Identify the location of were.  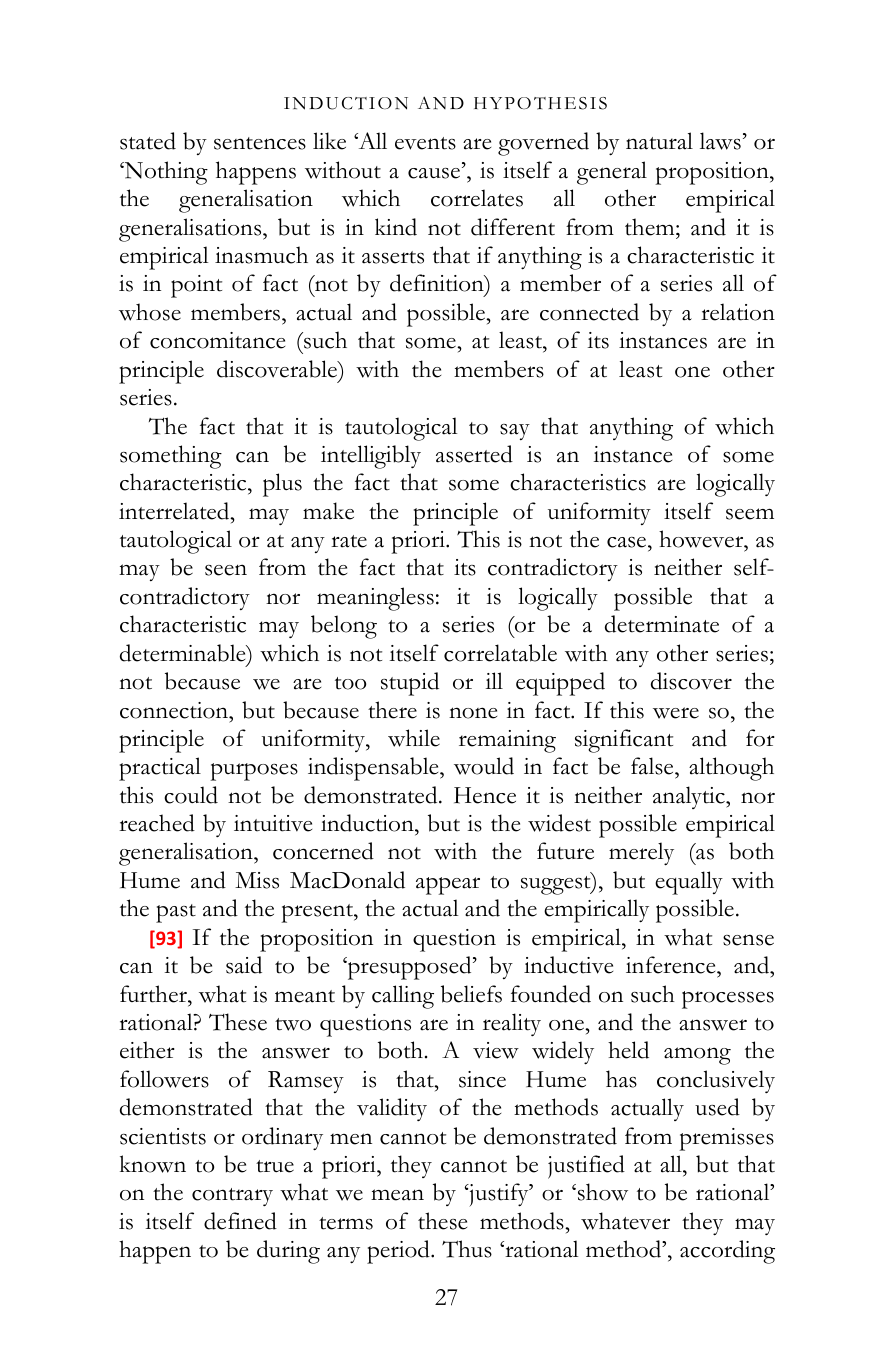
(676, 713).
